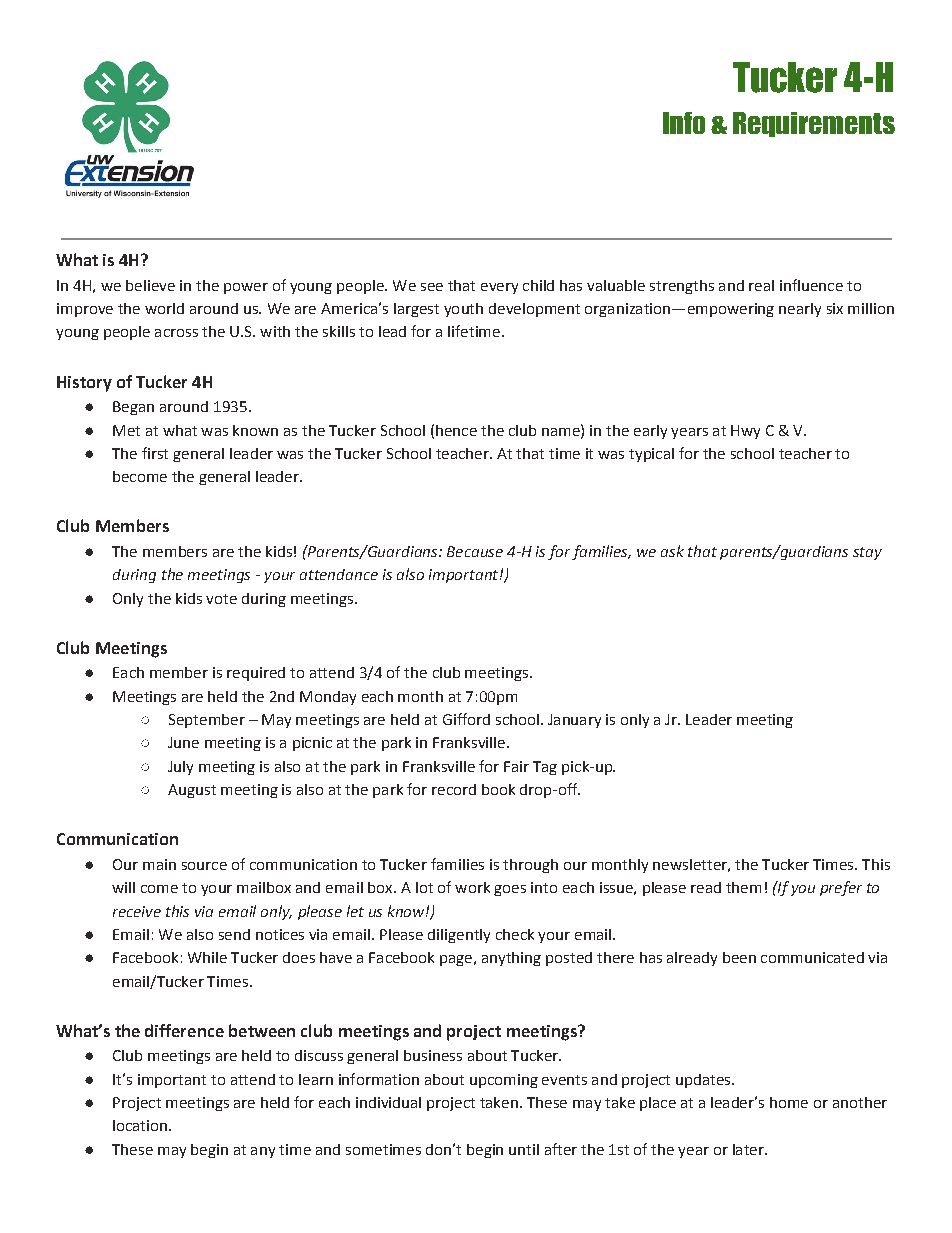  What do you see at coordinates (176, 333) in the screenshot?
I see `across` at bounding box center [176, 333].
